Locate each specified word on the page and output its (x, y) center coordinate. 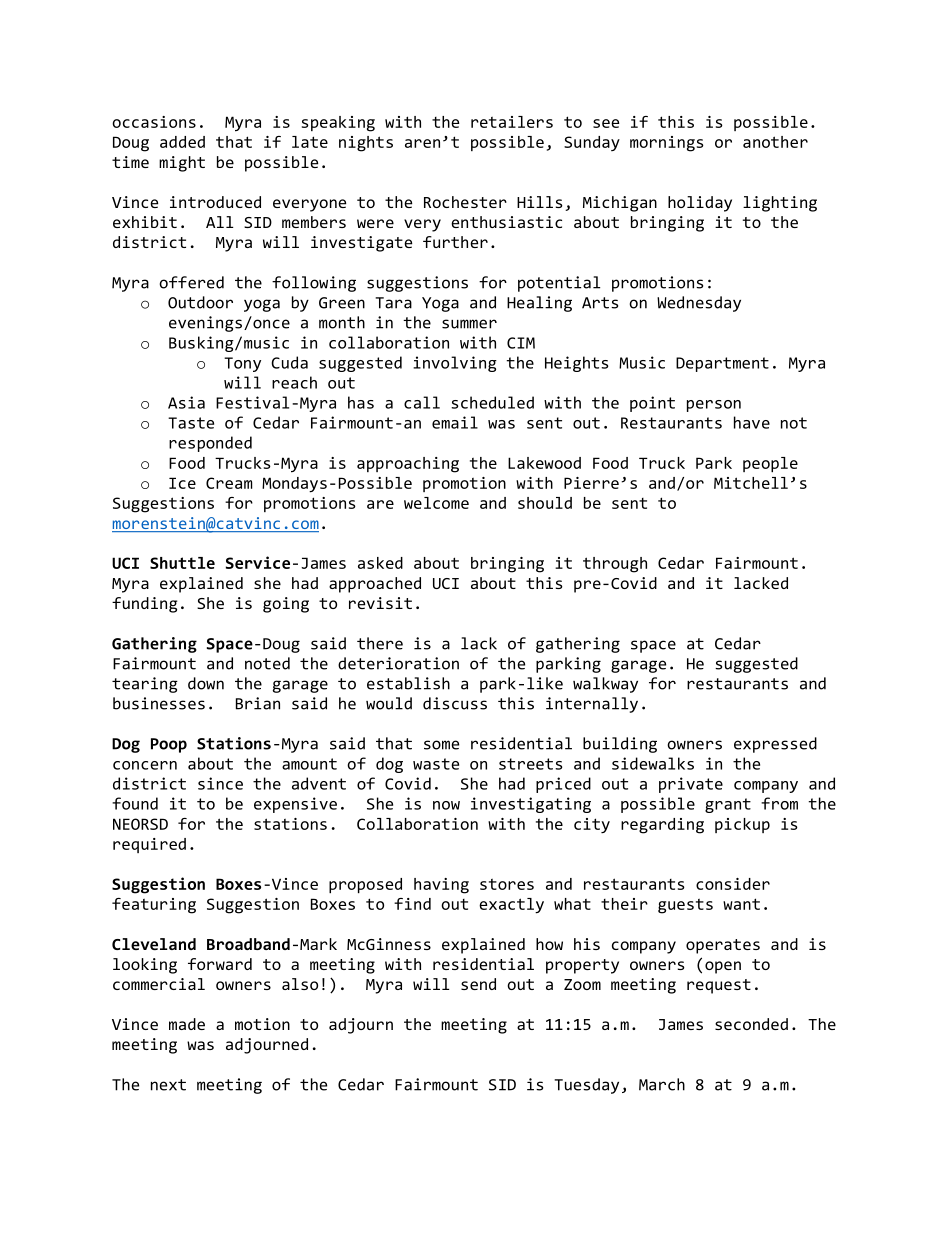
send (478, 984)
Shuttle (182, 563)
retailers (512, 122)
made (187, 1024)
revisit (380, 603)
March (662, 1084)
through (615, 565)
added (182, 142)
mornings (667, 144)
